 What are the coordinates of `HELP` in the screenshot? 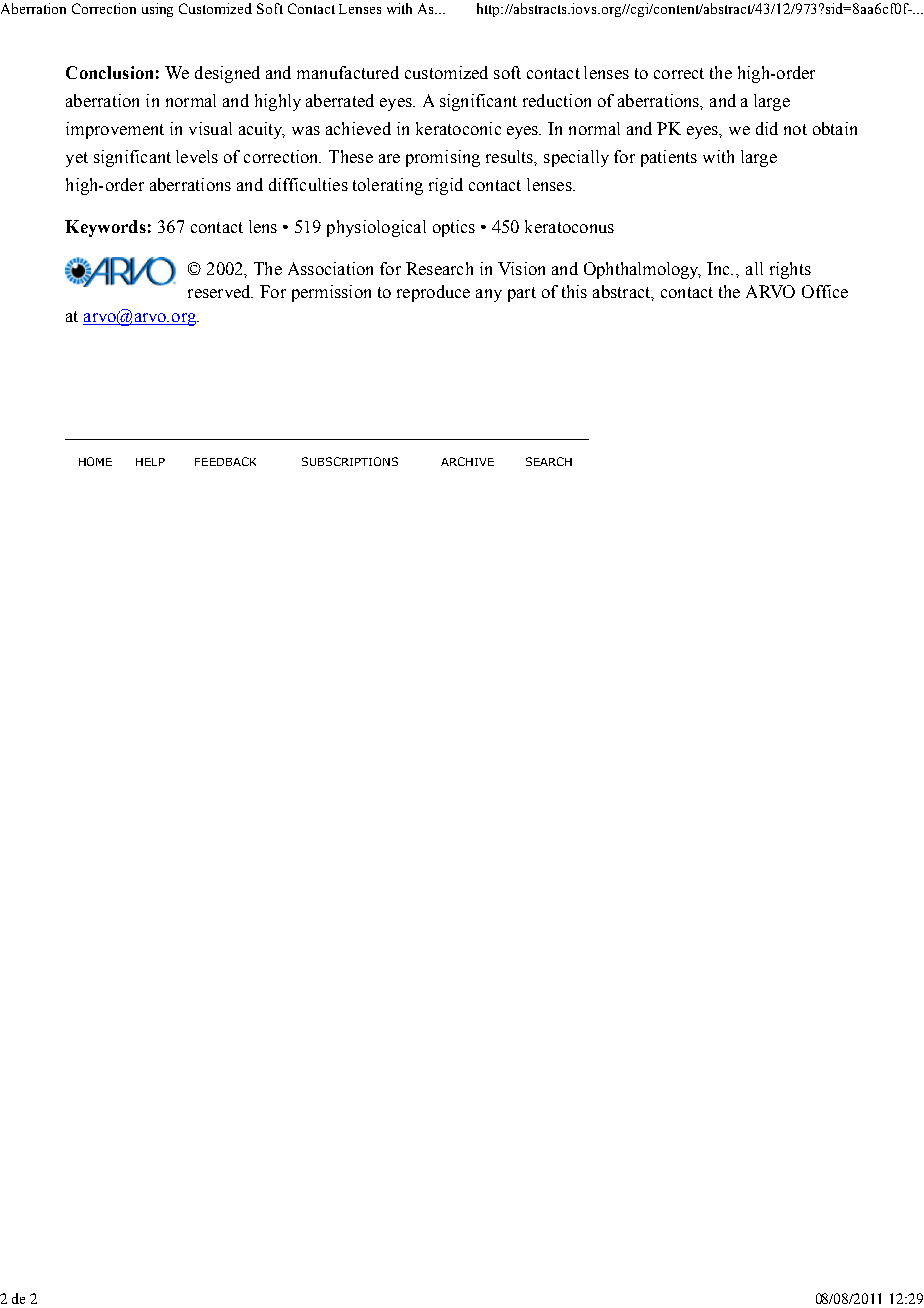 It's located at (150, 462).
